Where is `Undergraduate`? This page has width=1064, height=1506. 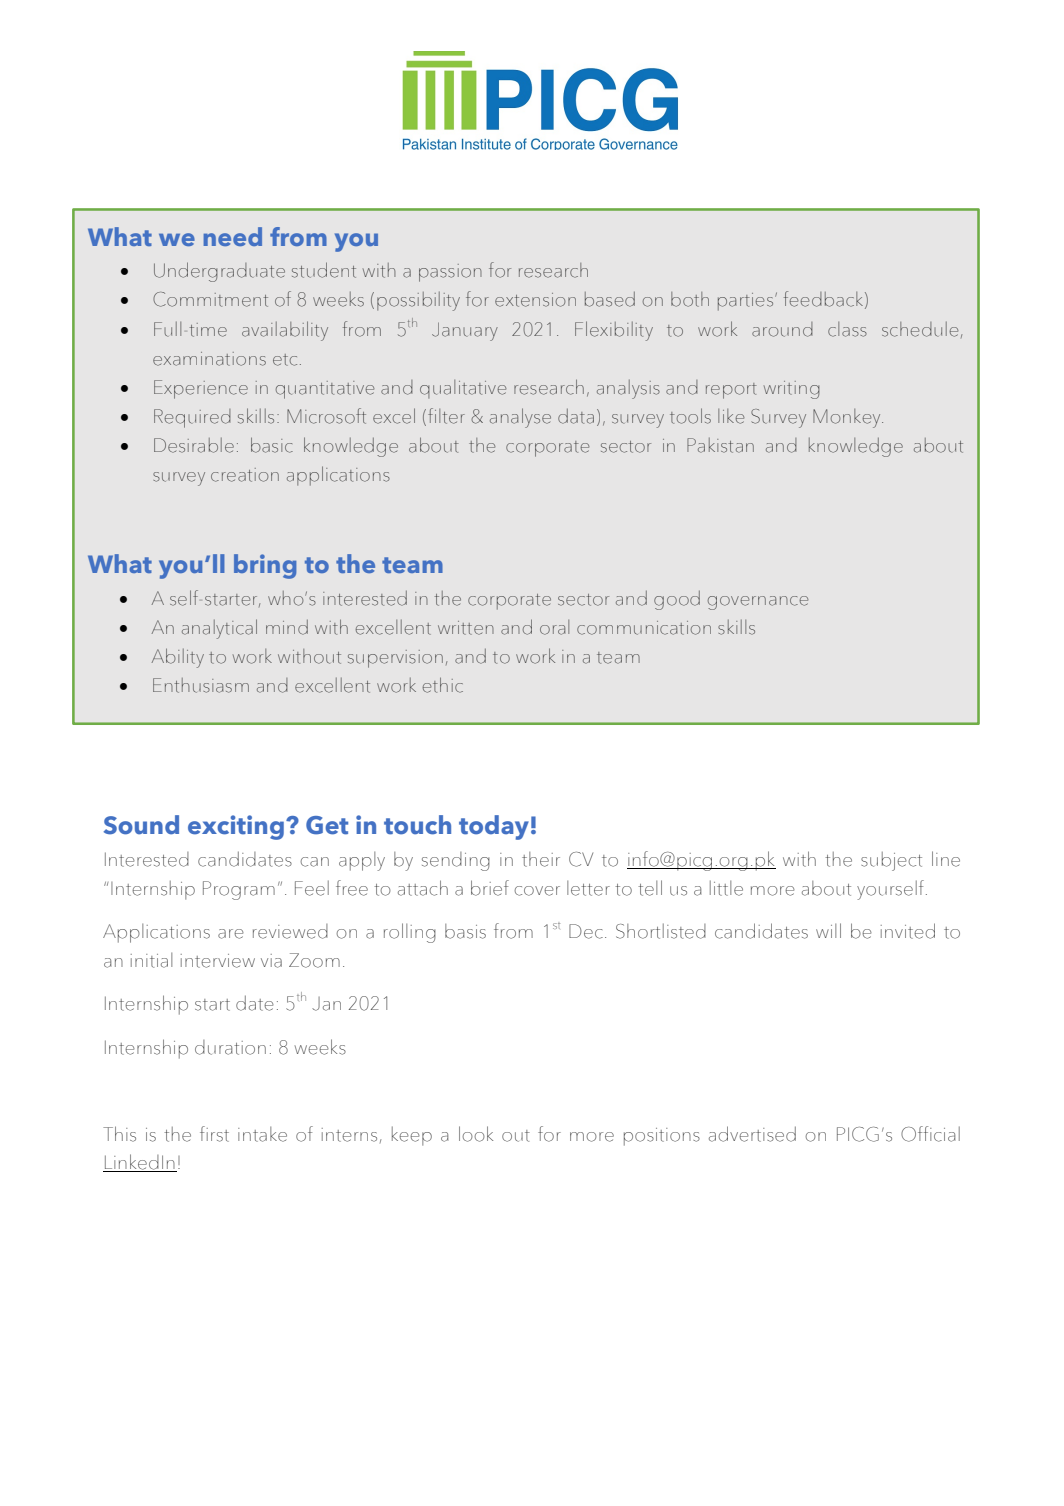 Undergraduate is located at coordinates (219, 272).
